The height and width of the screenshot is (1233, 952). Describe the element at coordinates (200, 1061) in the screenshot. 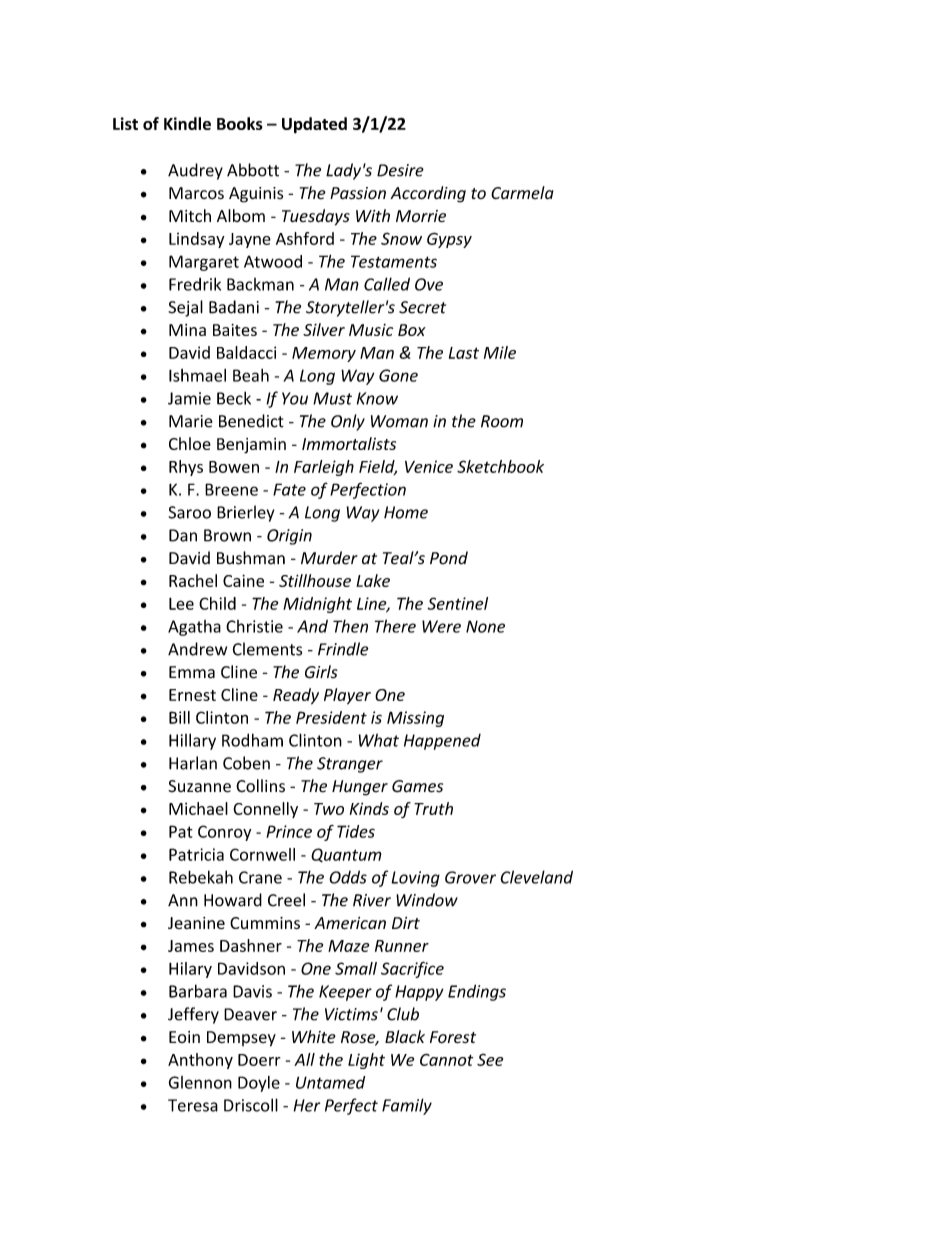

I see `Anthony` at that location.
